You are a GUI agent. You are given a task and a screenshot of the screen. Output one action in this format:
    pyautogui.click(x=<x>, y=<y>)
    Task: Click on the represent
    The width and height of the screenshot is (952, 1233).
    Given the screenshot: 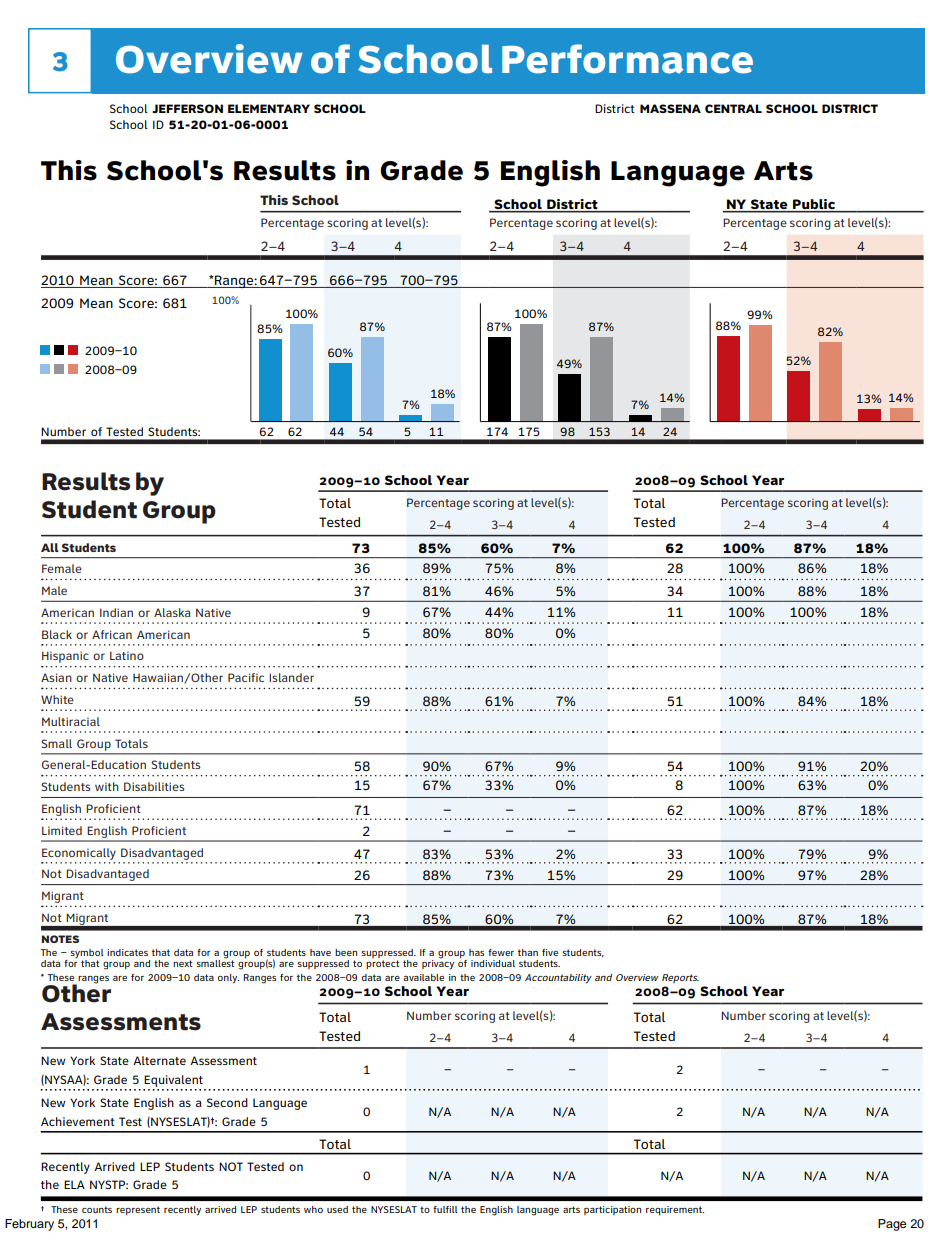 What is the action you would take?
    pyautogui.click(x=138, y=1210)
